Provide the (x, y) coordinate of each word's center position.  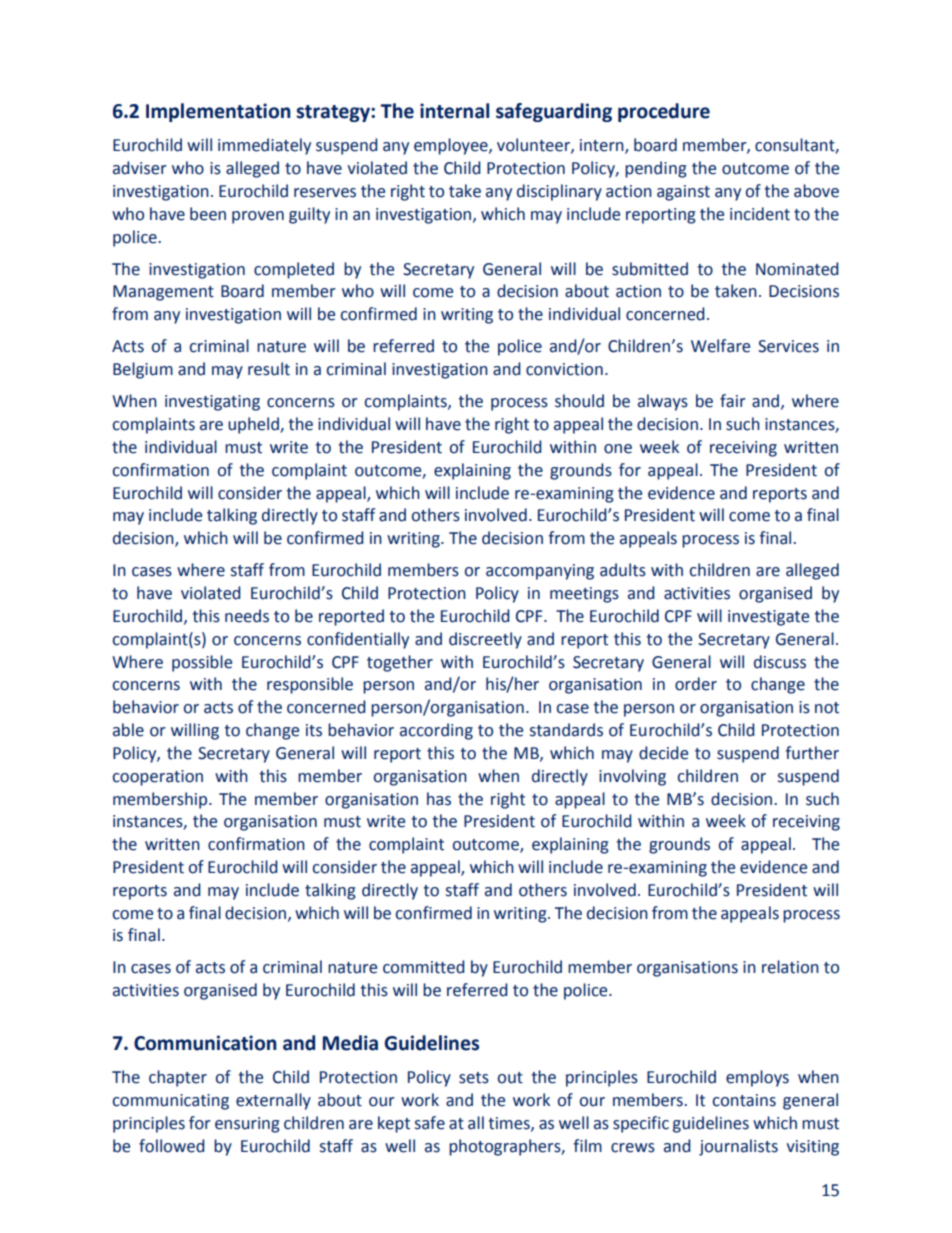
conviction (564, 369)
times (510, 1124)
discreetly (485, 640)
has (439, 799)
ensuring (247, 1125)
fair (733, 401)
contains (744, 1100)
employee (452, 146)
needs (247, 616)
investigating (212, 403)
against (683, 193)
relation (790, 967)
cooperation (158, 778)
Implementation (218, 112)
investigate (768, 618)
